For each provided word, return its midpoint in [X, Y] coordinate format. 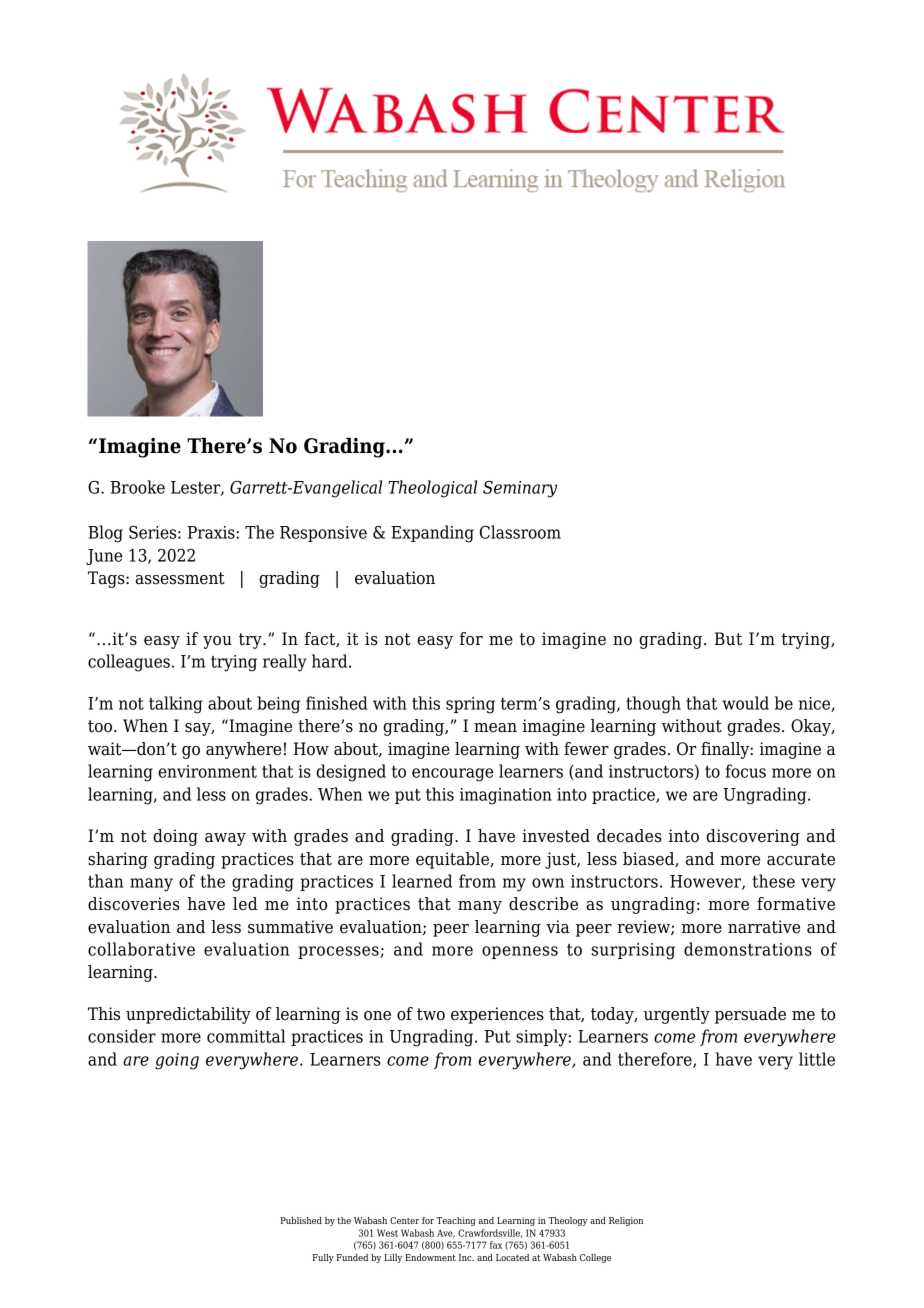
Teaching [456, 1221]
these [773, 881]
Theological [432, 489]
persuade [750, 1015]
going [177, 1061]
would [745, 703]
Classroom [520, 532]
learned [422, 881]
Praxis [212, 532]
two [431, 1014]
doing [175, 837]
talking [176, 705]
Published [301, 1220]
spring [470, 705]
